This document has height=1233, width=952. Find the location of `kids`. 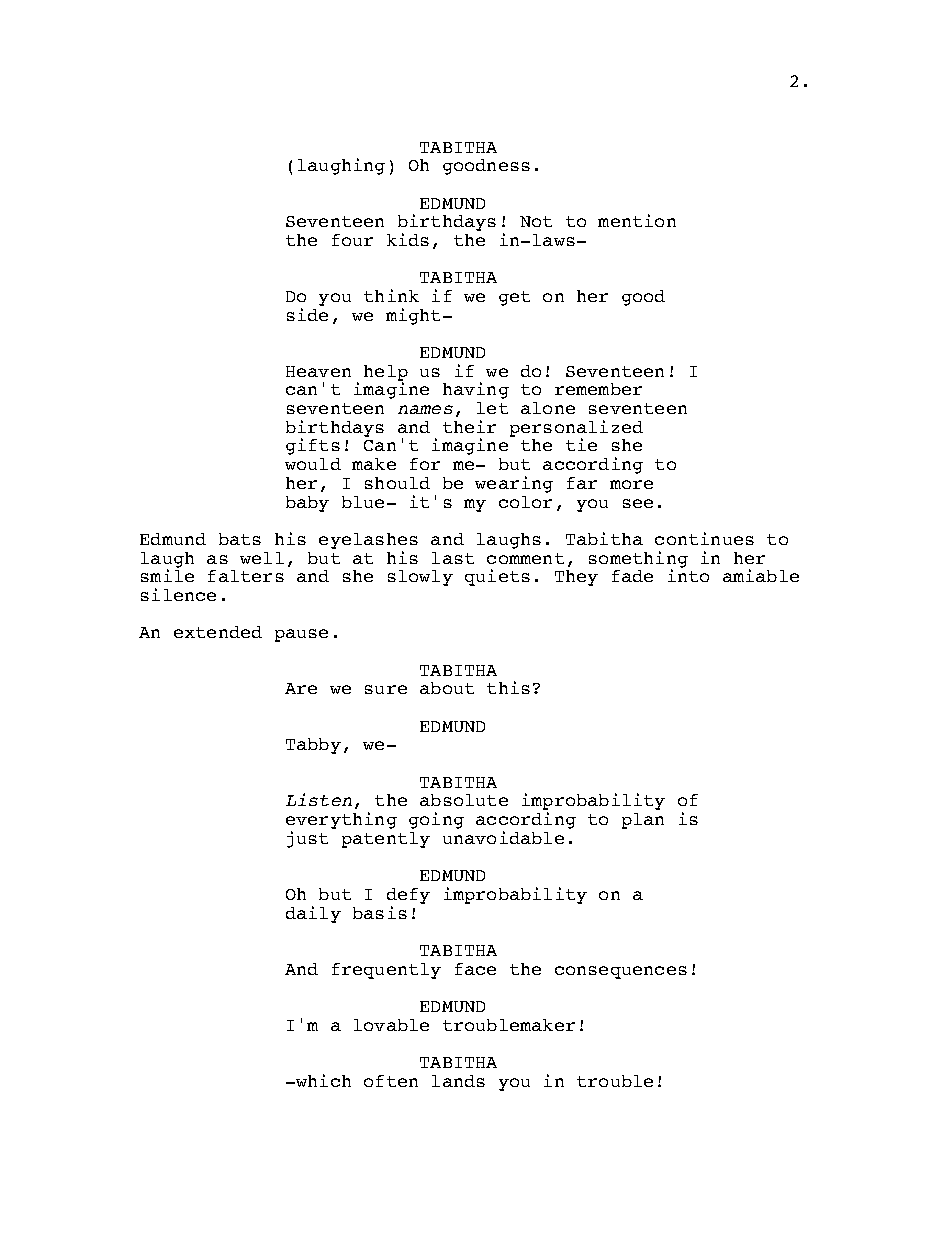

kids is located at coordinates (408, 239).
